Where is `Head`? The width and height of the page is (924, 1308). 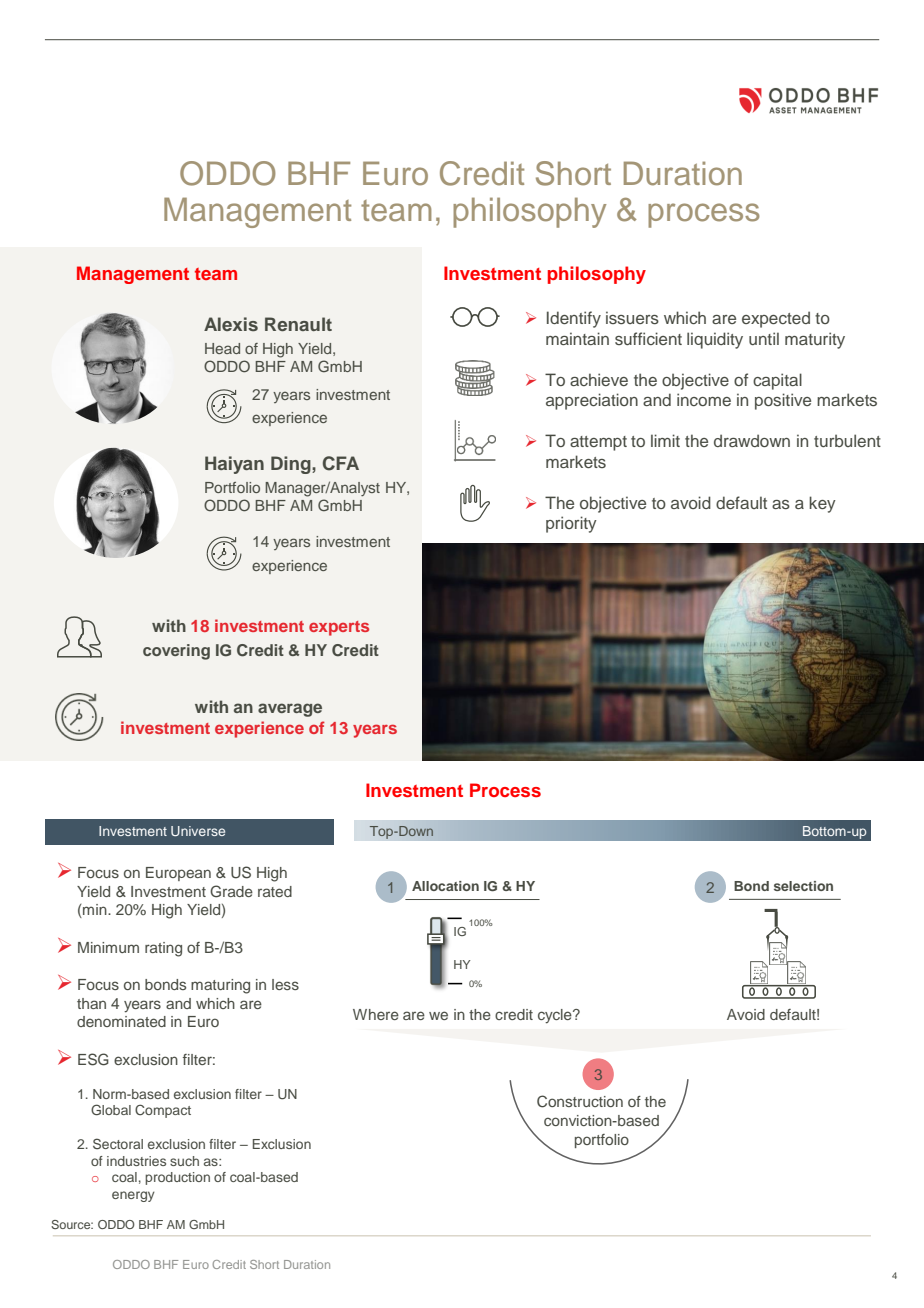
Head is located at coordinates (222, 348).
